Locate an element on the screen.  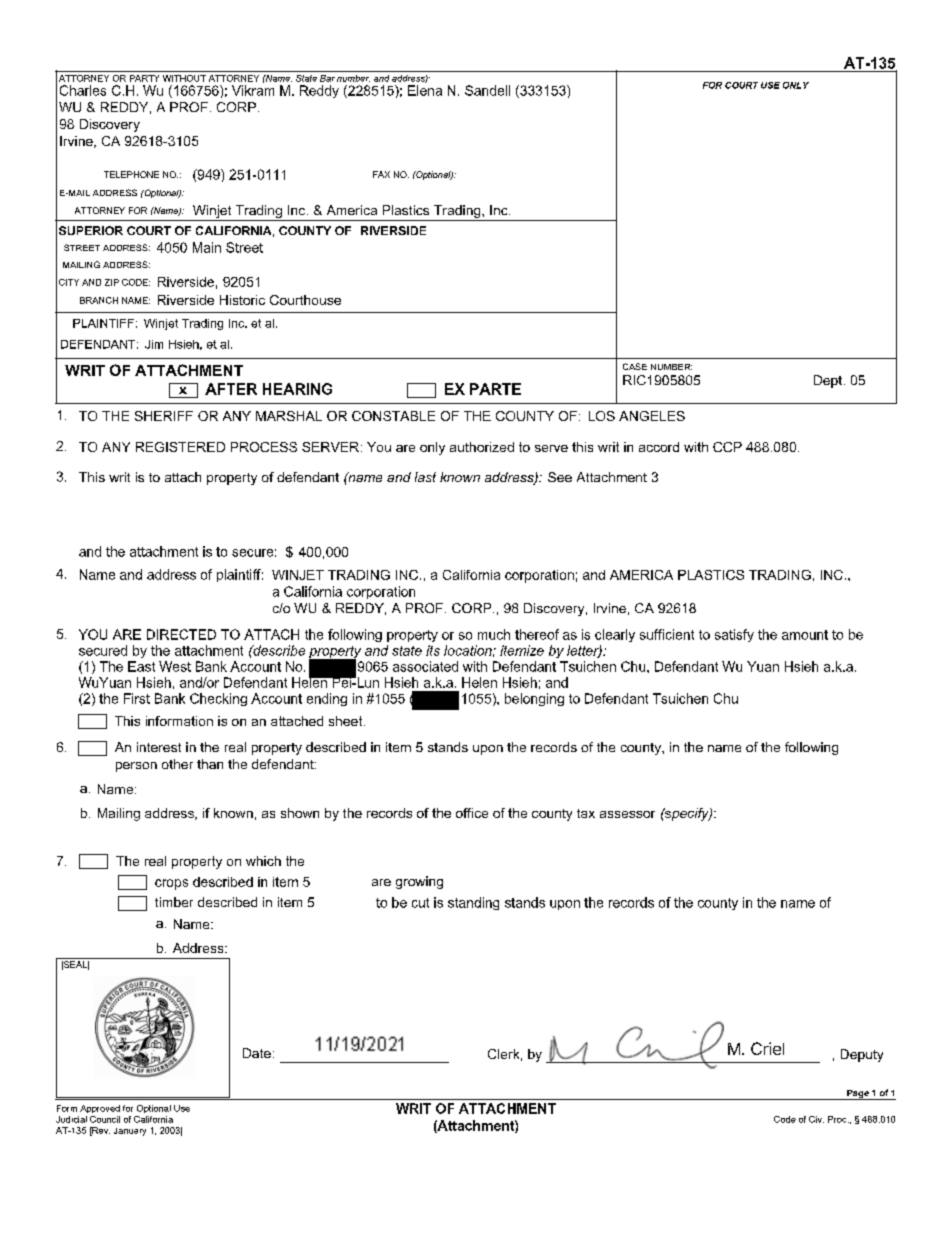
Date is located at coordinates (257, 1053).
